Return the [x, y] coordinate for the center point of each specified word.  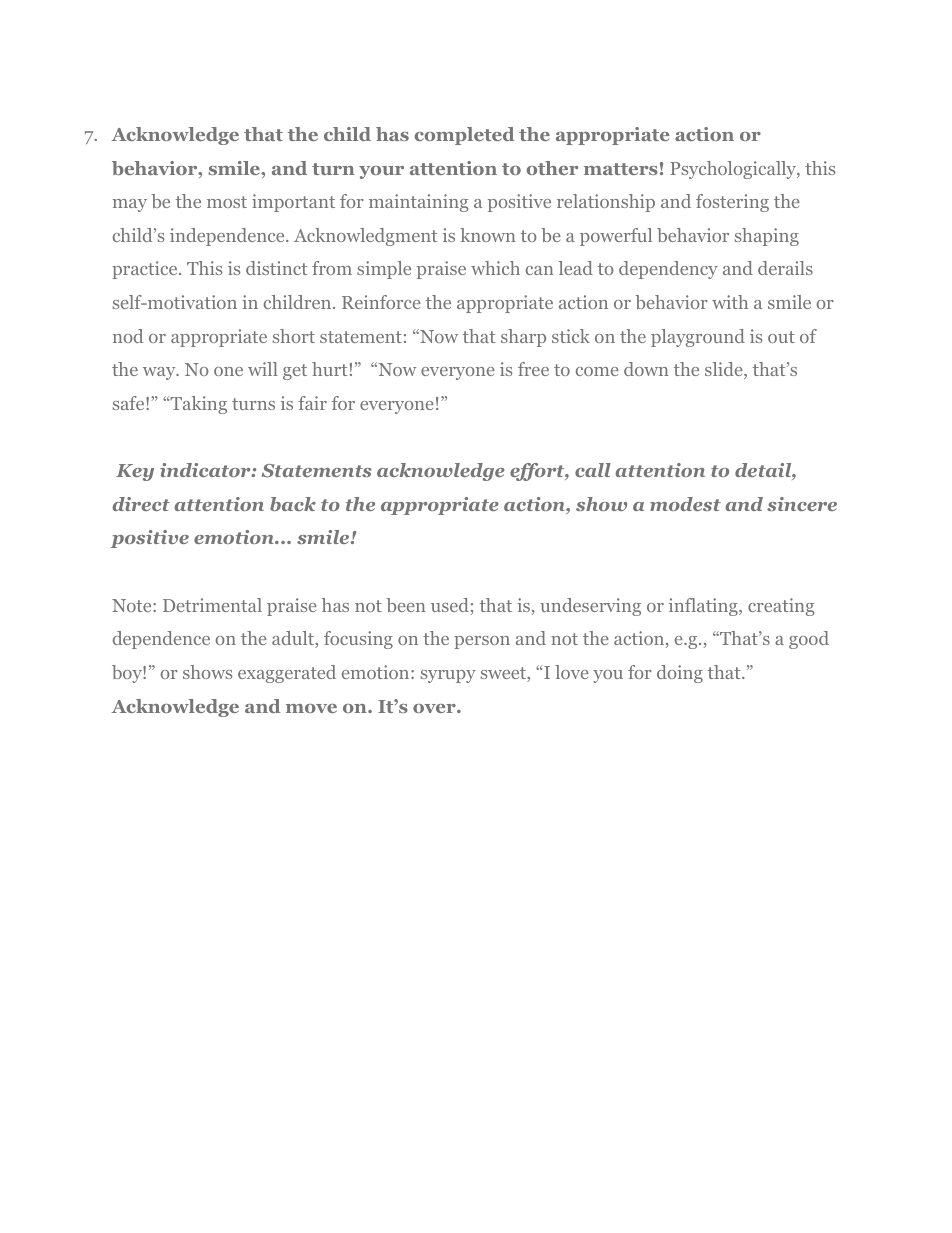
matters [621, 169]
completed [465, 136]
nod [128, 336]
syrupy [448, 676]
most [227, 202]
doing [680, 674]
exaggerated [287, 674]
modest [685, 504]
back [293, 504]
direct [141, 504]
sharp [523, 338]
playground [698, 338]
